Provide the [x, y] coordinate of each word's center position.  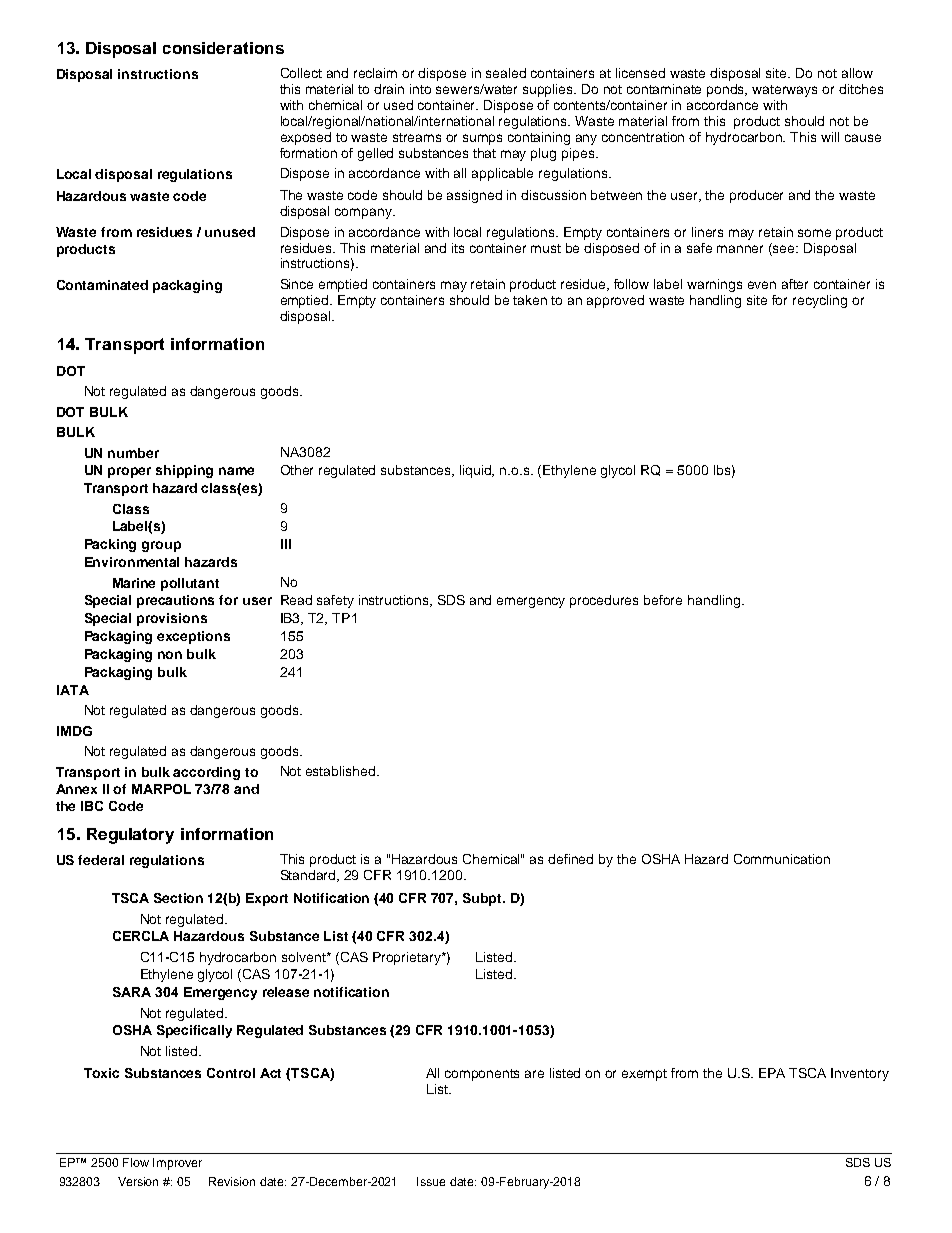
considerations [223, 48]
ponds [727, 90]
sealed [506, 73]
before [663, 600]
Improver [177, 1164]
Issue [431, 1181]
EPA [772, 1073]
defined [570, 859]
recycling [820, 301]
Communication [782, 859]
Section [178, 898]
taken [530, 300]
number [133, 453]
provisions [172, 619]
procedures [604, 601]
